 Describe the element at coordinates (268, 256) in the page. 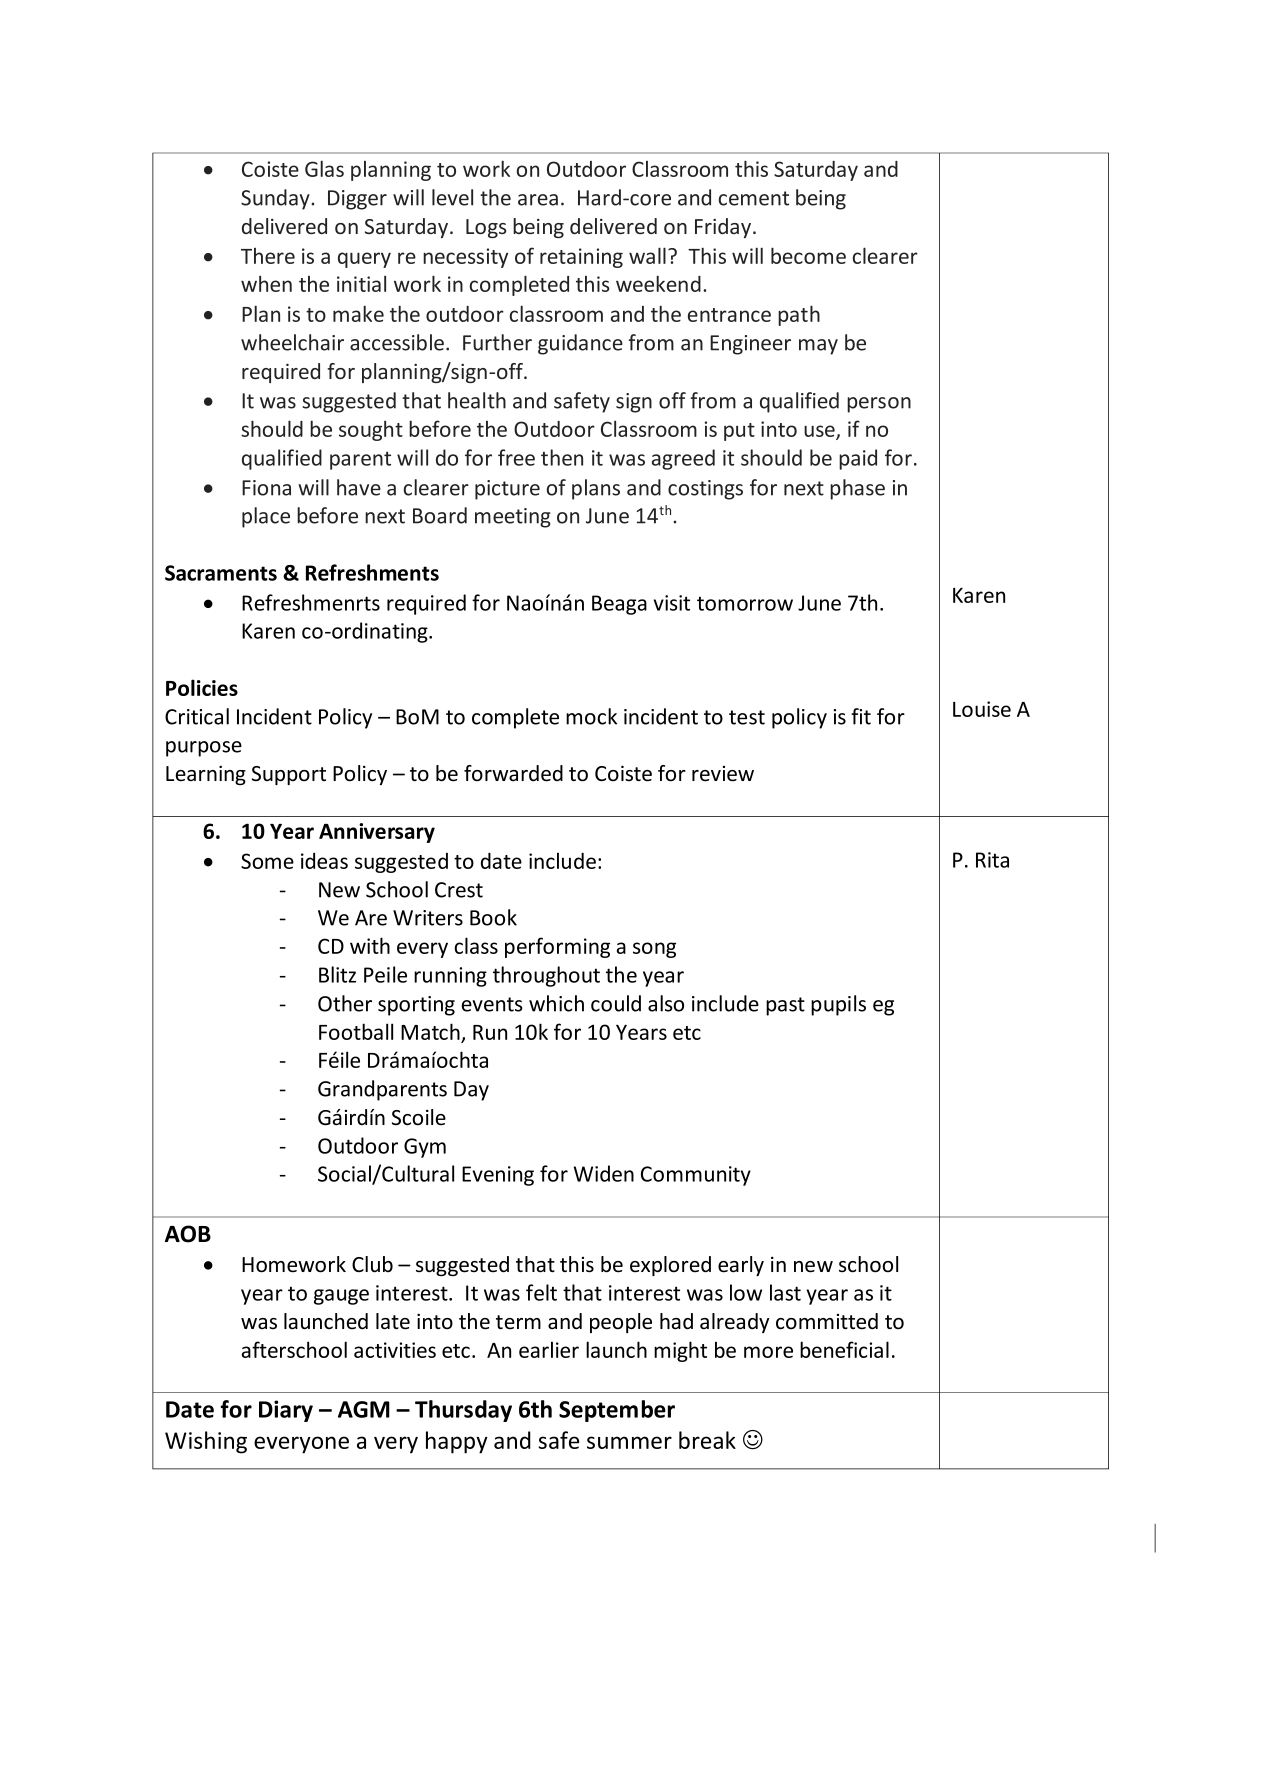

I see `There` at that location.
